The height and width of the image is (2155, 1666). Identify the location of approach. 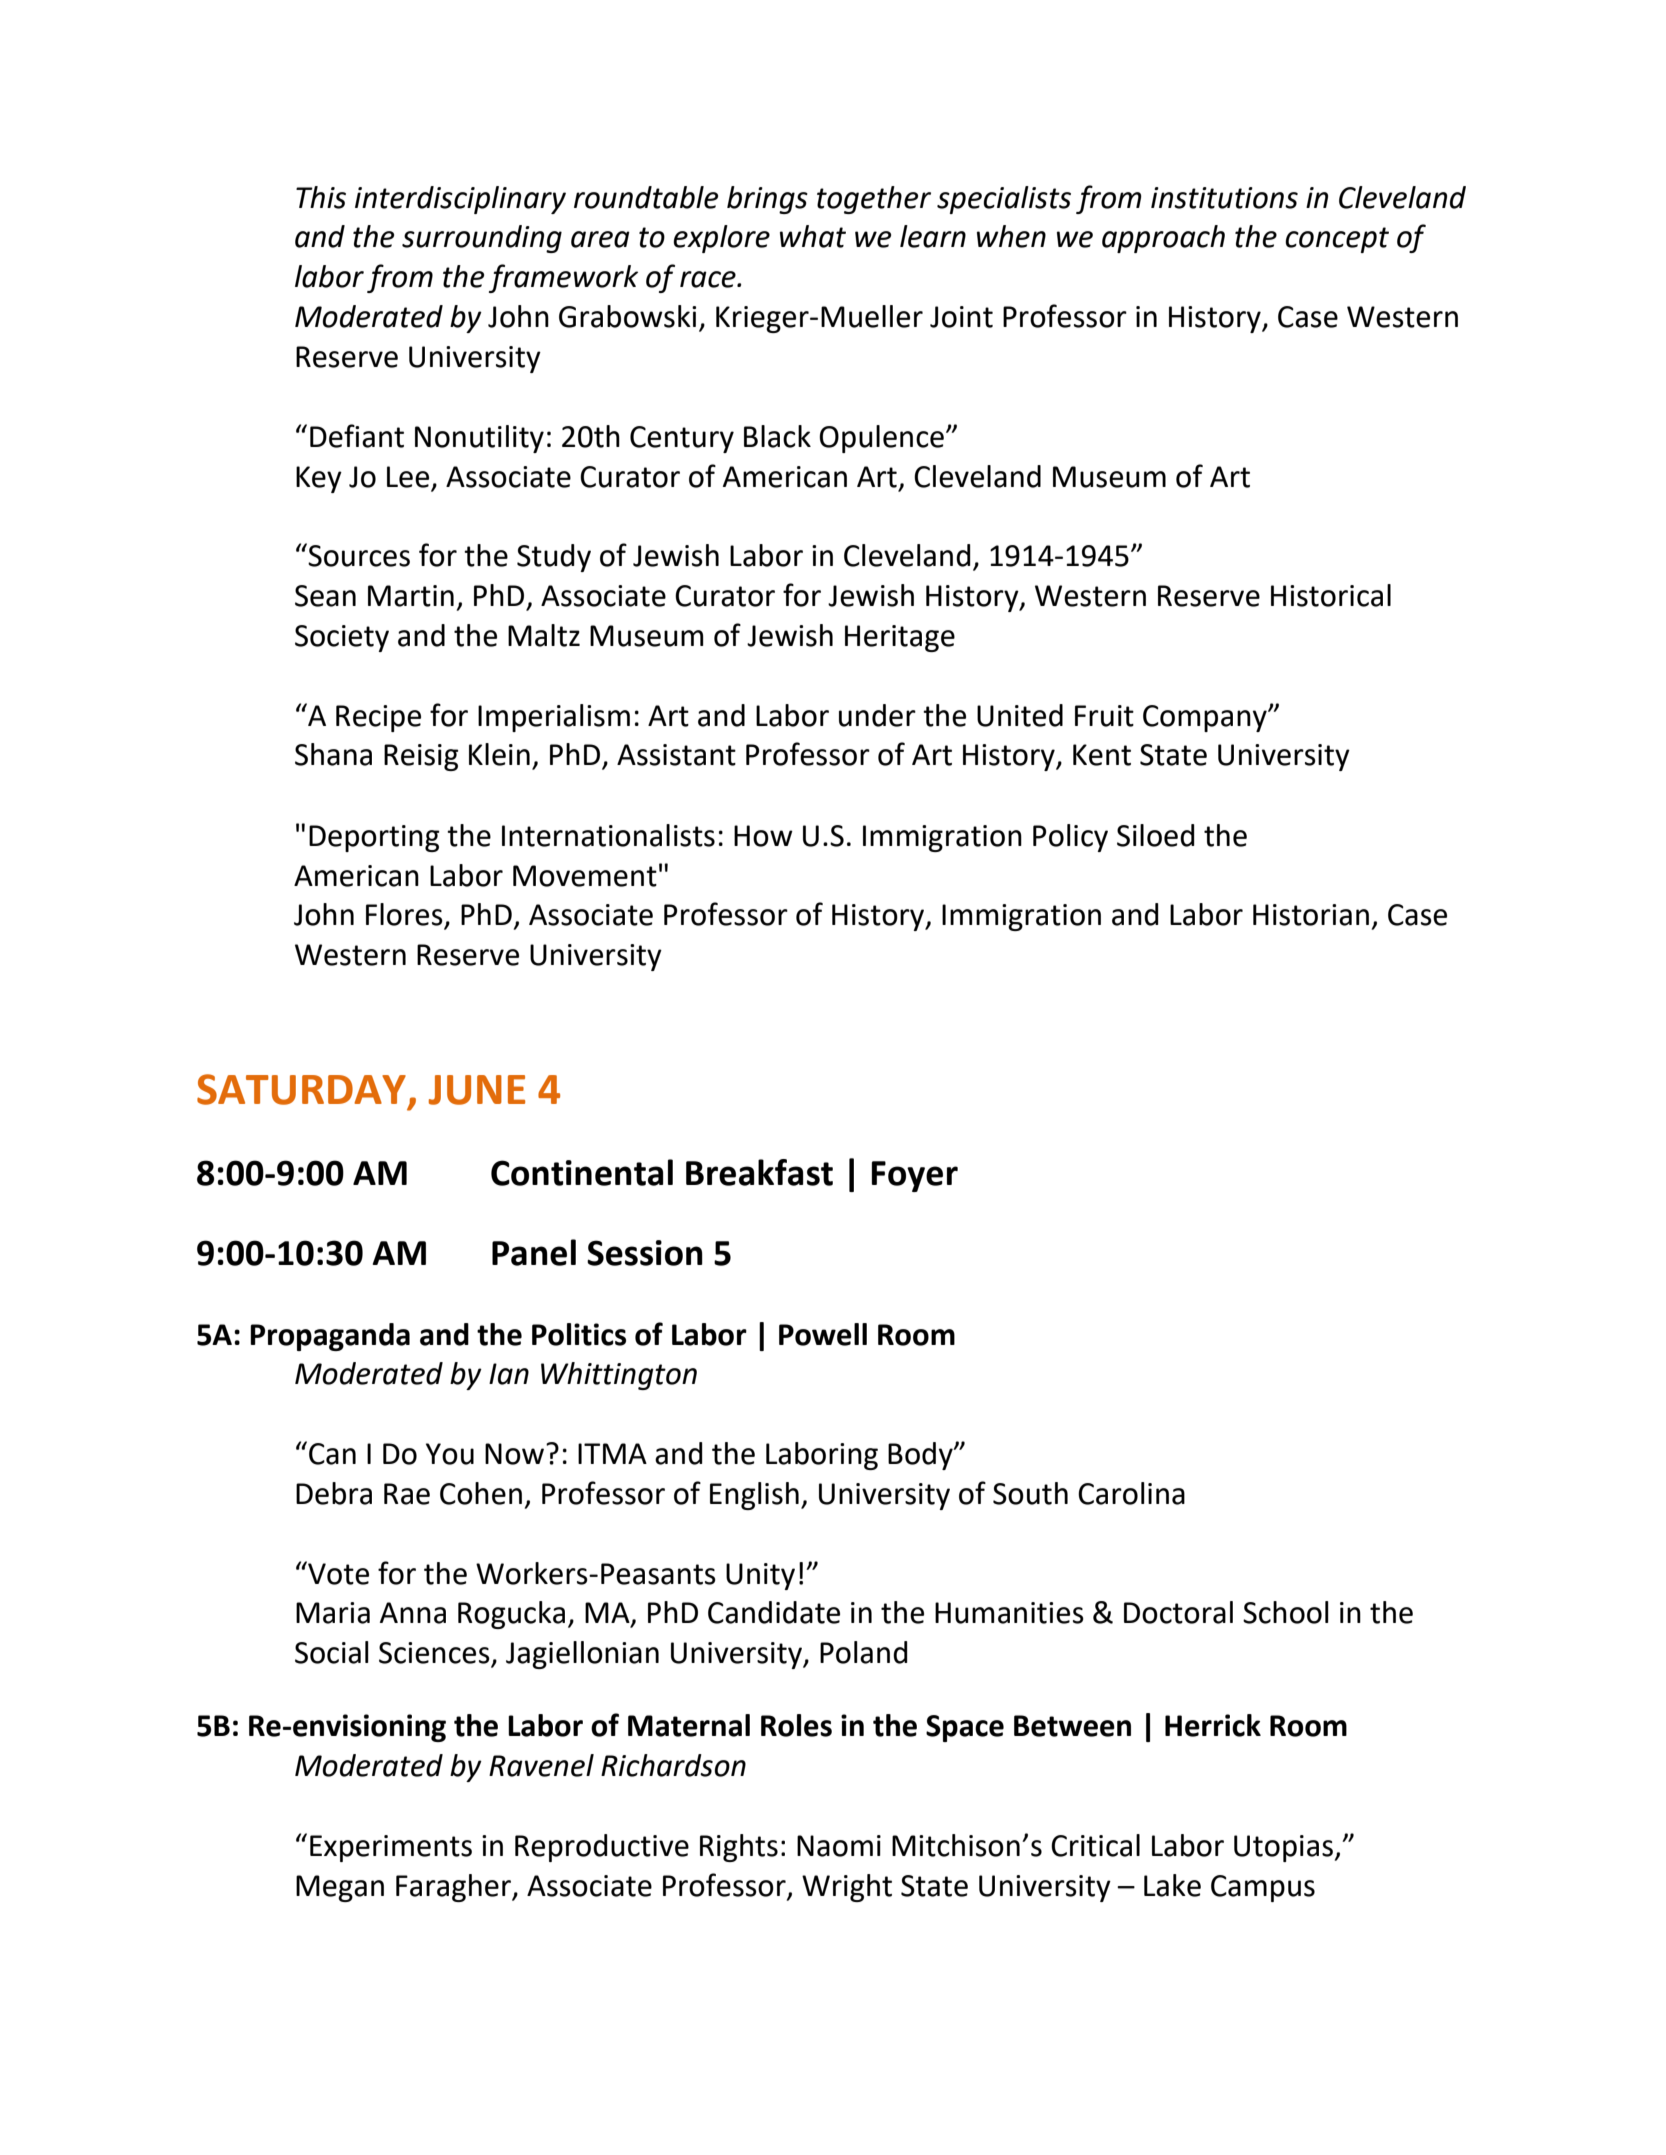
(1163, 239).
